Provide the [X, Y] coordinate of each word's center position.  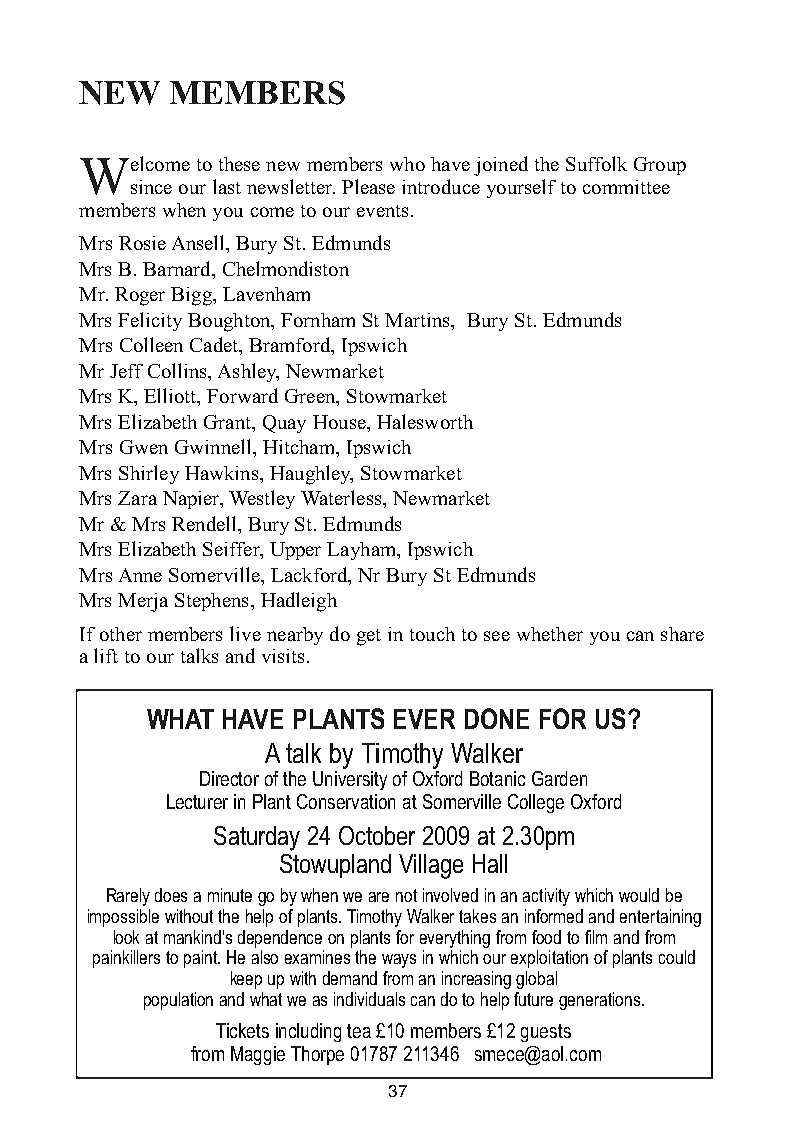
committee [626, 187]
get [369, 637]
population [178, 1001]
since [151, 187]
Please [368, 186]
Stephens [211, 602]
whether [550, 634]
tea [359, 1031]
